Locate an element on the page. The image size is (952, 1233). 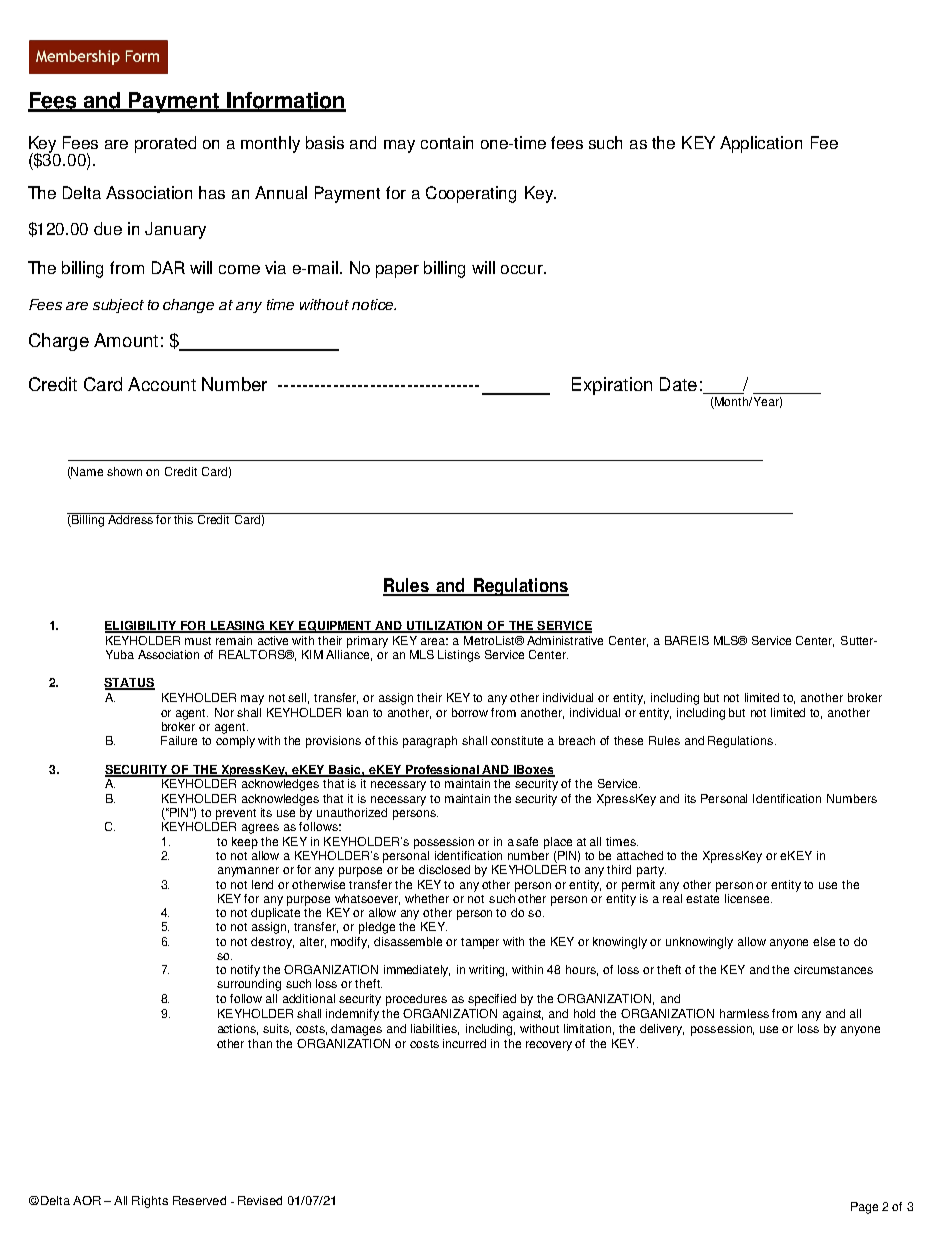
disclosed is located at coordinates (444, 869).
